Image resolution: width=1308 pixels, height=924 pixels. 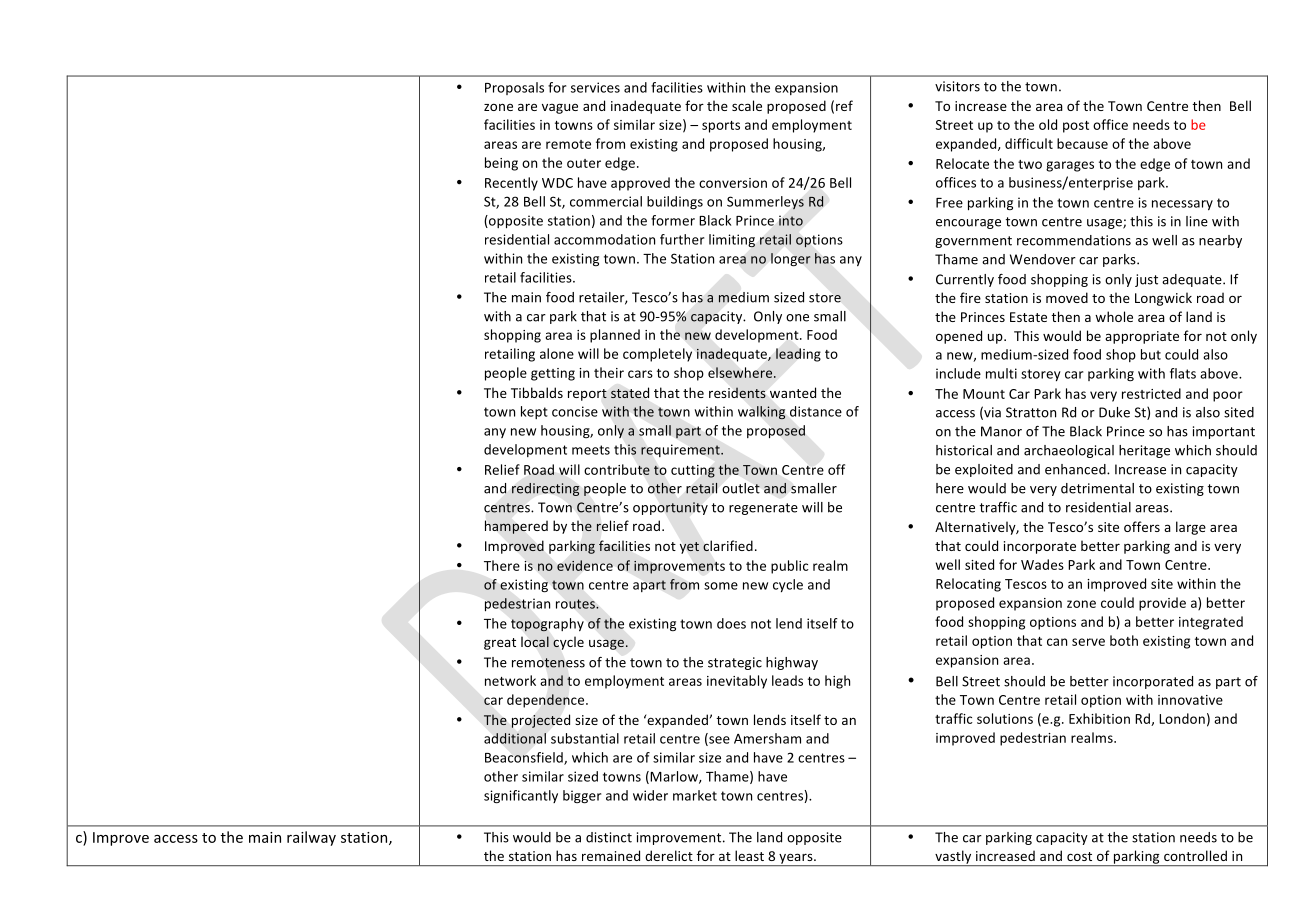 What do you see at coordinates (749, 855) in the image?
I see `least` at bounding box center [749, 855].
